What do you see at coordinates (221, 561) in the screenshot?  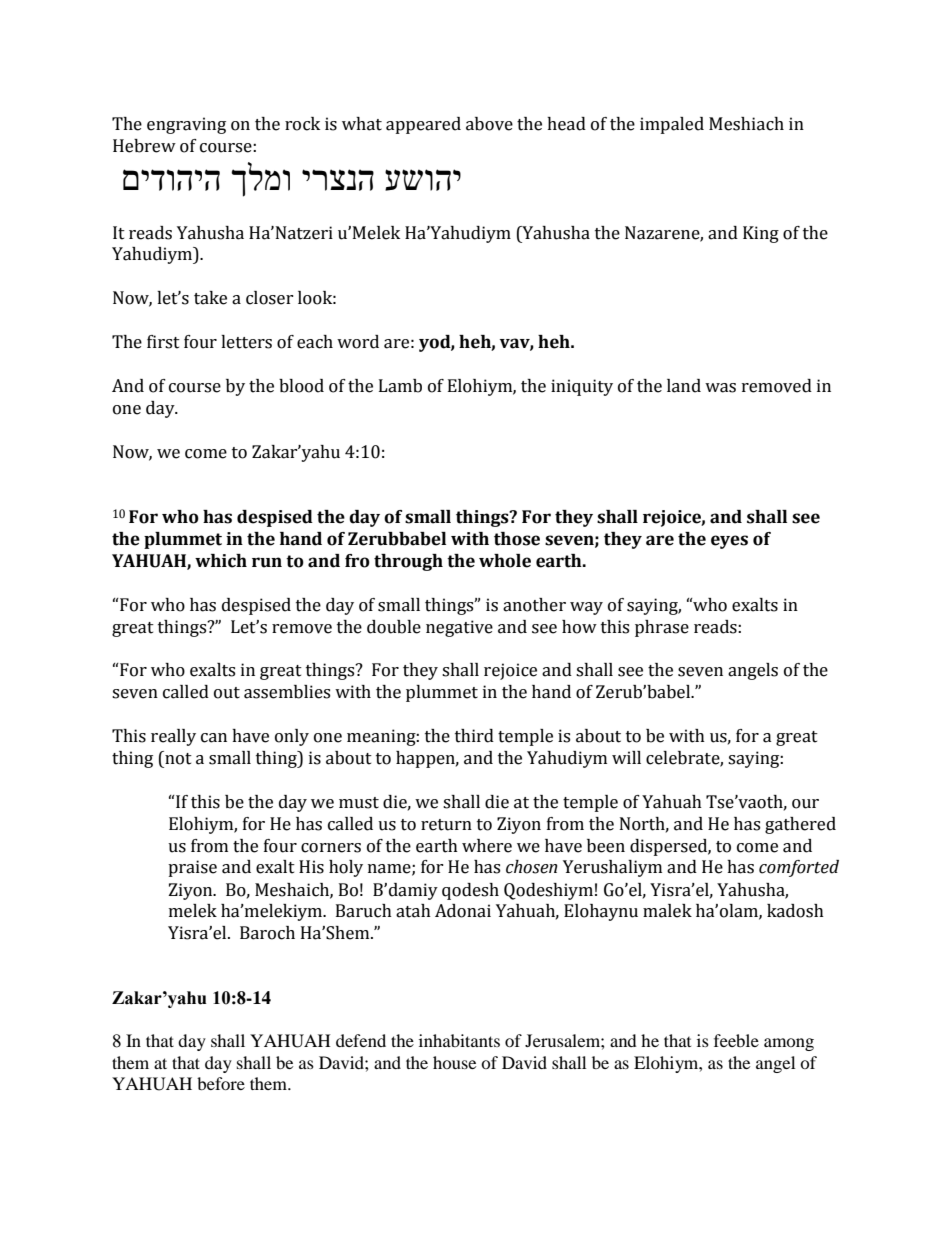 I see `which` at bounding box center [221, 561].
